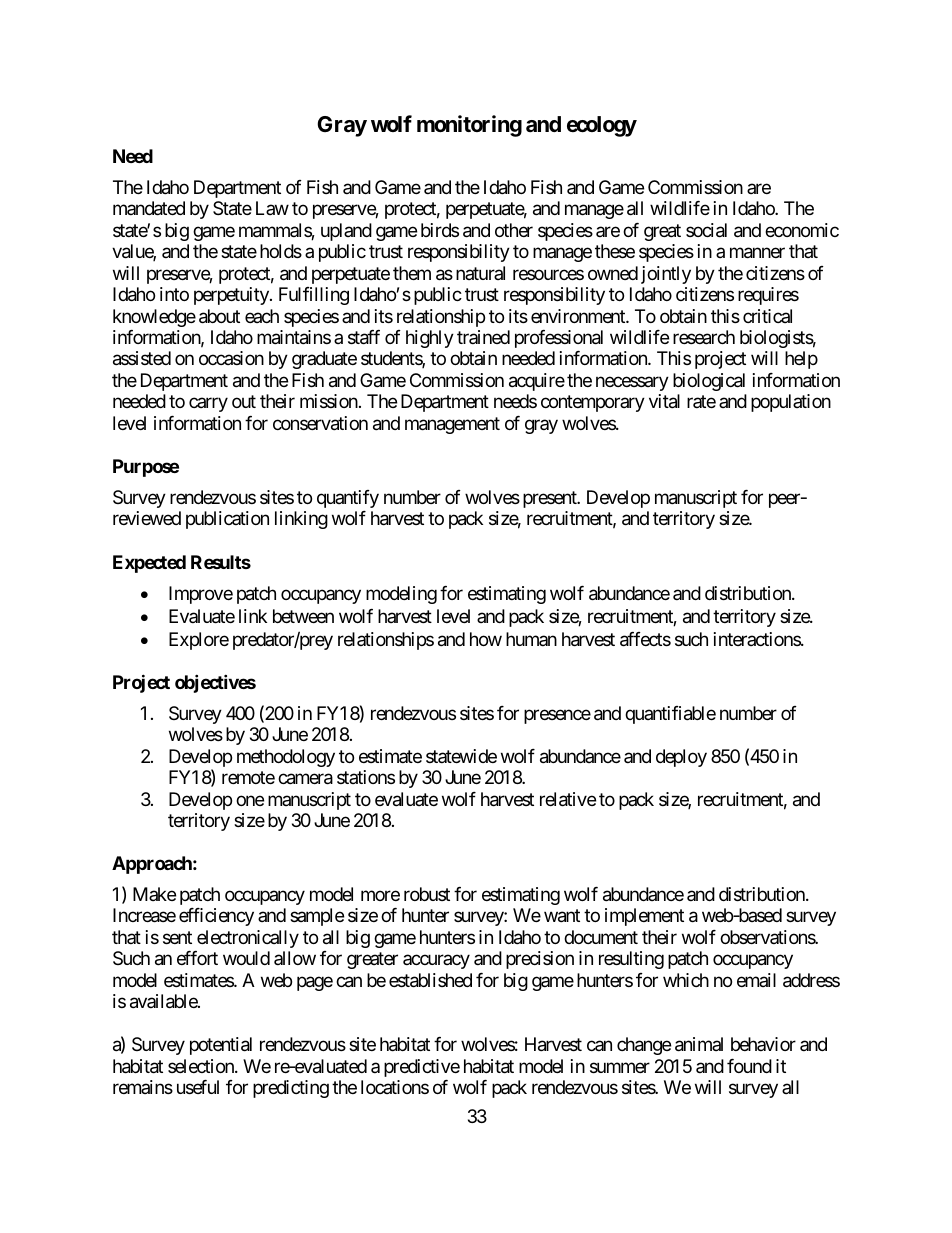 The image size is (952, 1233). I want to click on found, so click(749, 1066).
